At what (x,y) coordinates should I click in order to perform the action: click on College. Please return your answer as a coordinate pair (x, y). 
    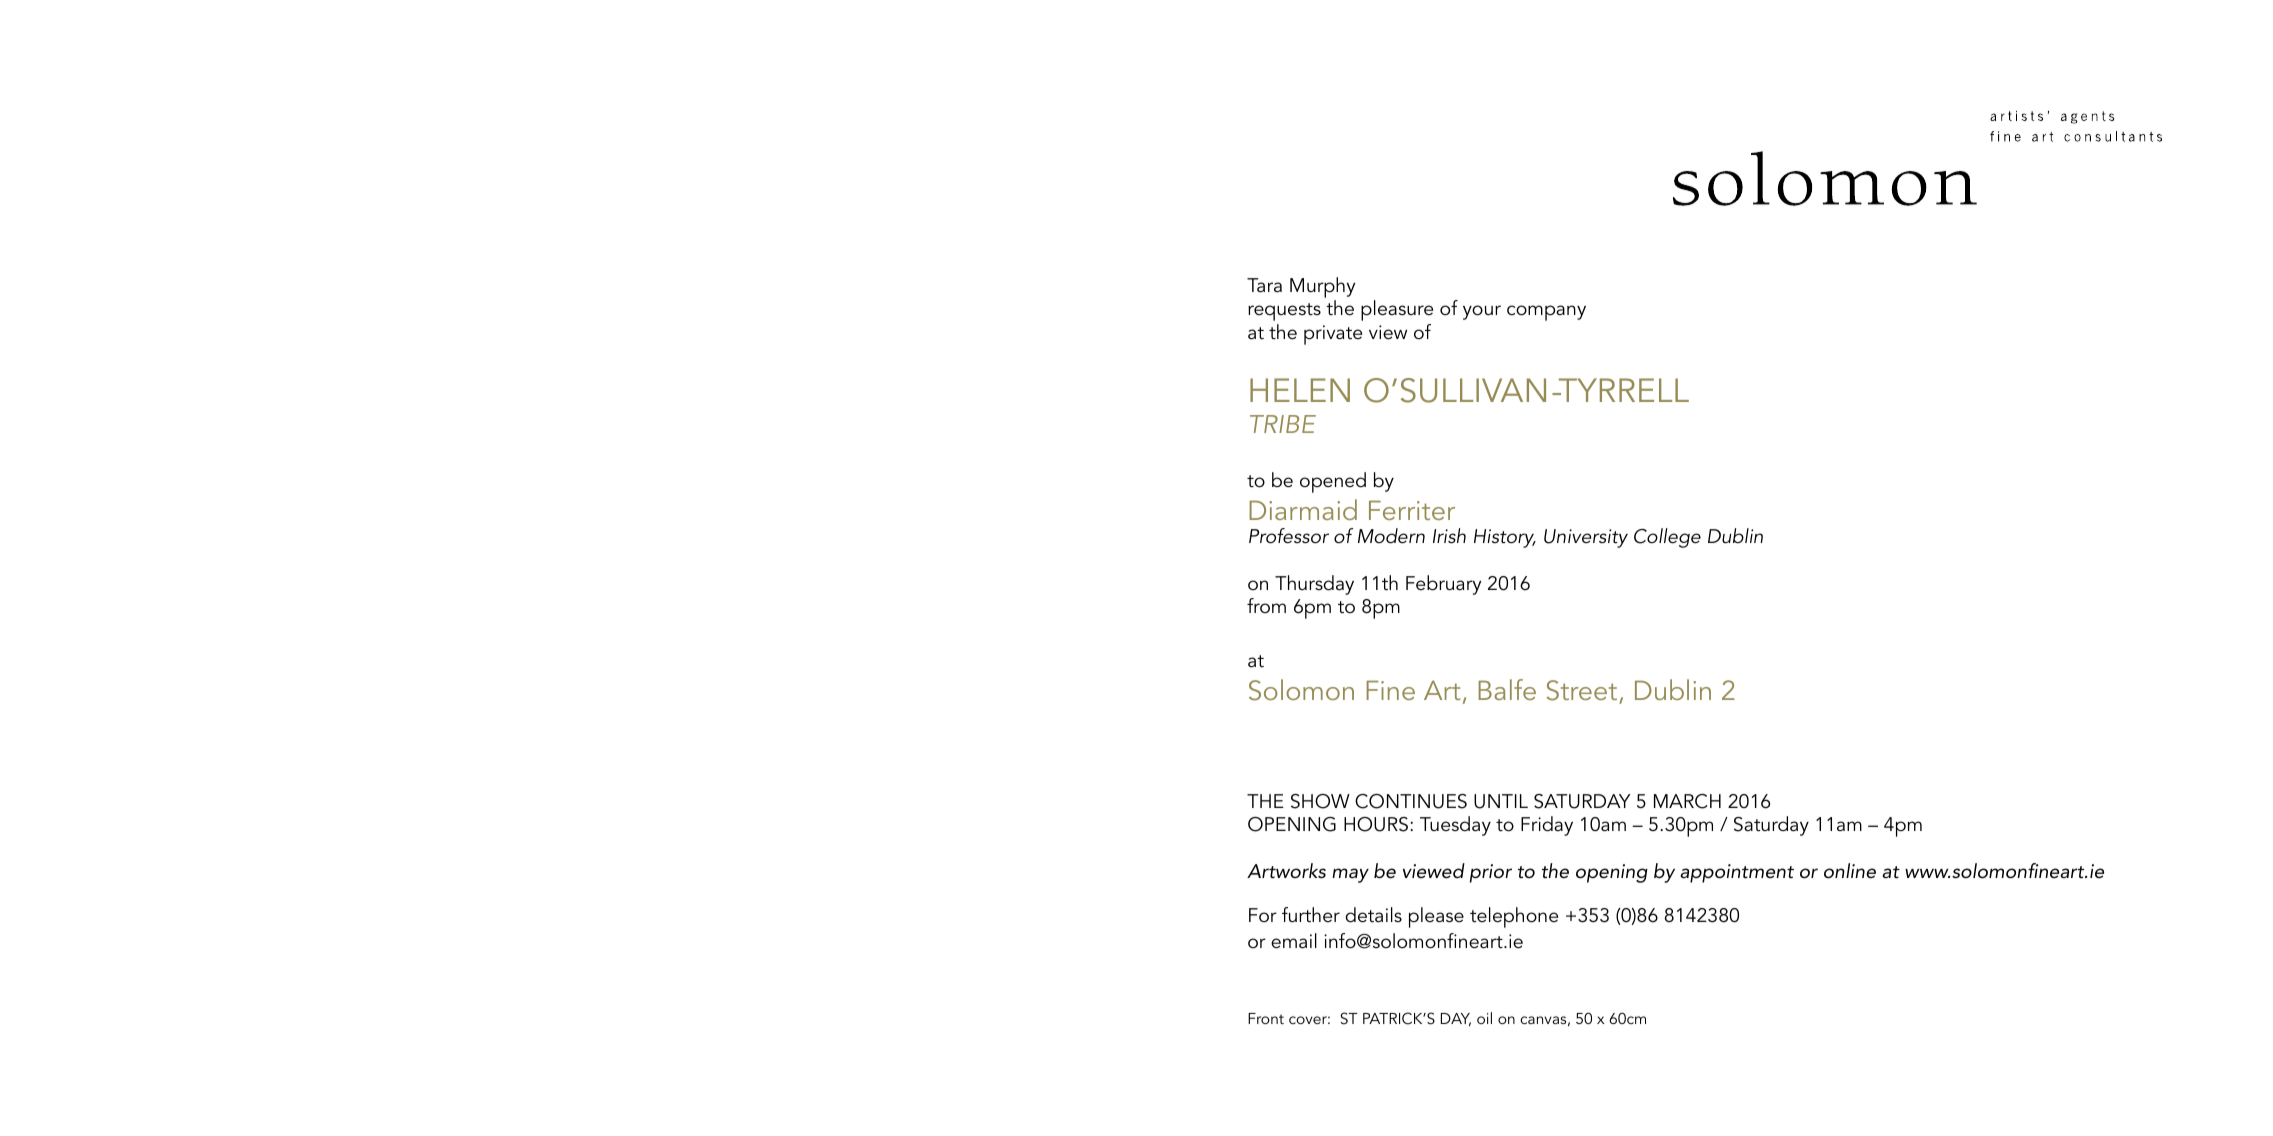
    Looking at the image, I should click on (1667, 538).
